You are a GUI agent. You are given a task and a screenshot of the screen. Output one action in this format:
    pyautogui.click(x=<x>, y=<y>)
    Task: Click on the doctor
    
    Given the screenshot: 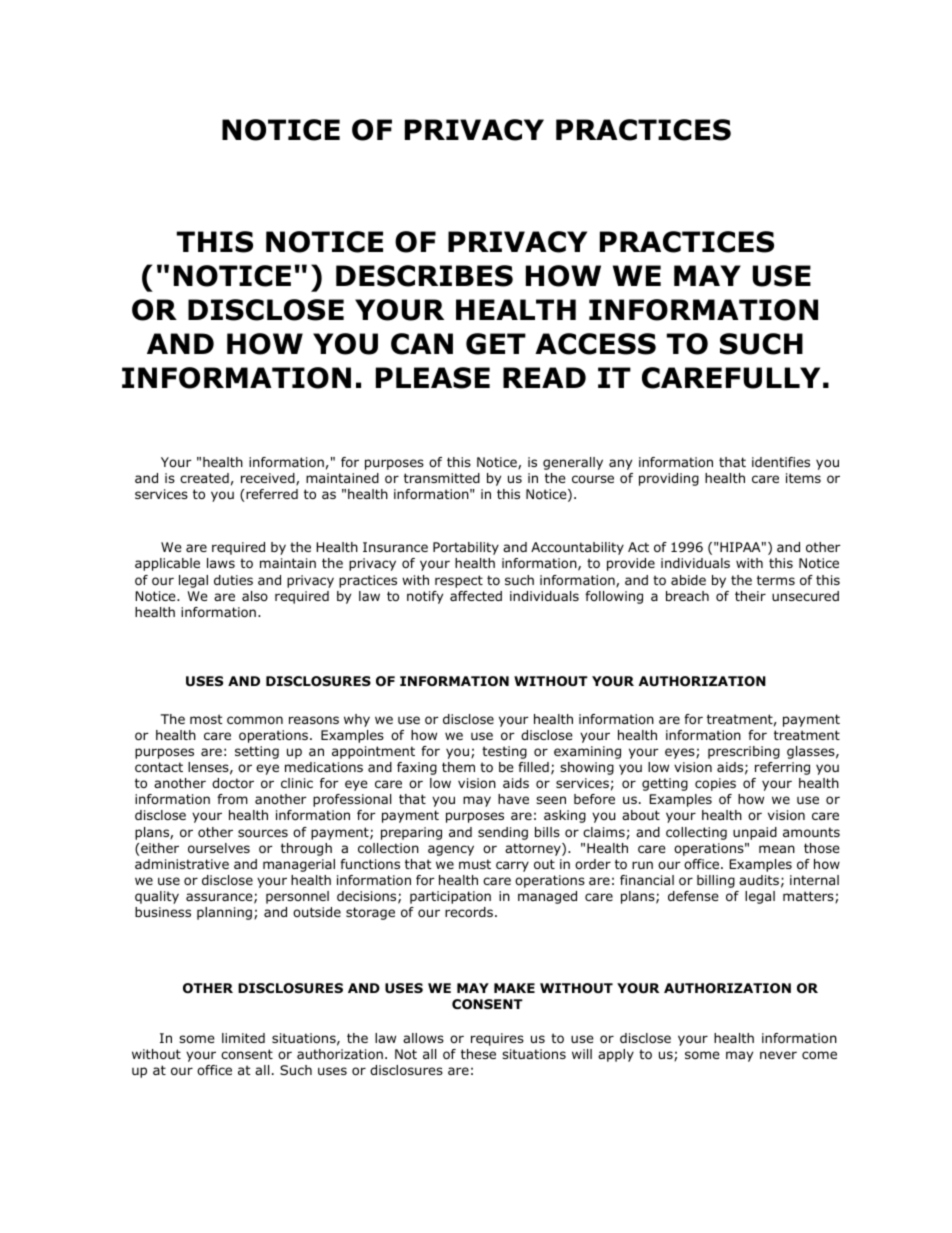 What is the action you would take?
    pyautogui.click(x=233, y=783)
